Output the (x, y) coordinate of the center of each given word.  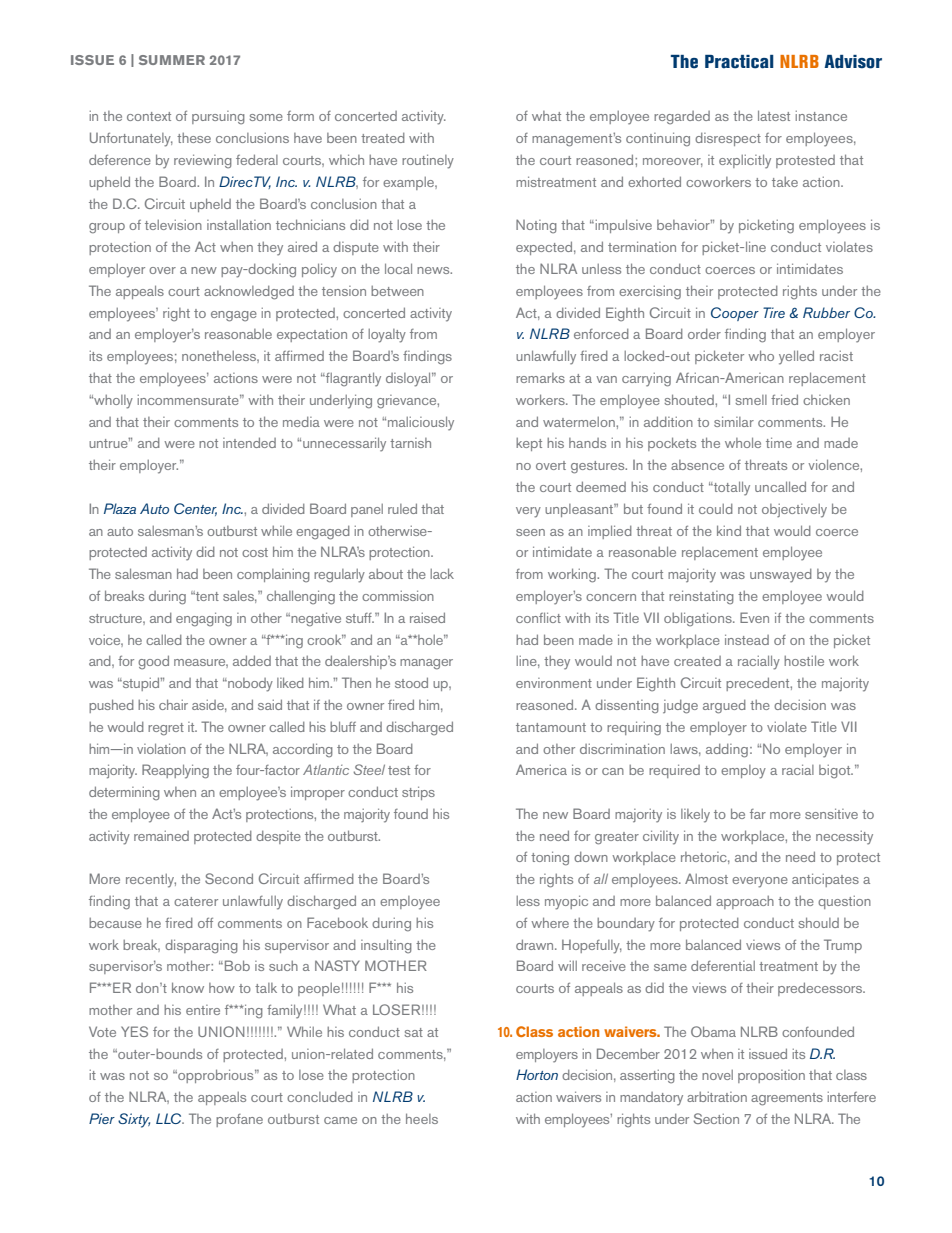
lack (442, 573)
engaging (204, 619)
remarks (540, 378)
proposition (771, 1076)
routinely (428, 161)
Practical (739, 62)
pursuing (218, 117)
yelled (796, 357)
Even (754, 617)
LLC (170, 1118)
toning (550, 858)
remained (161, 836)
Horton (537, 1074)
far (758, 814)
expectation (312, 335)
